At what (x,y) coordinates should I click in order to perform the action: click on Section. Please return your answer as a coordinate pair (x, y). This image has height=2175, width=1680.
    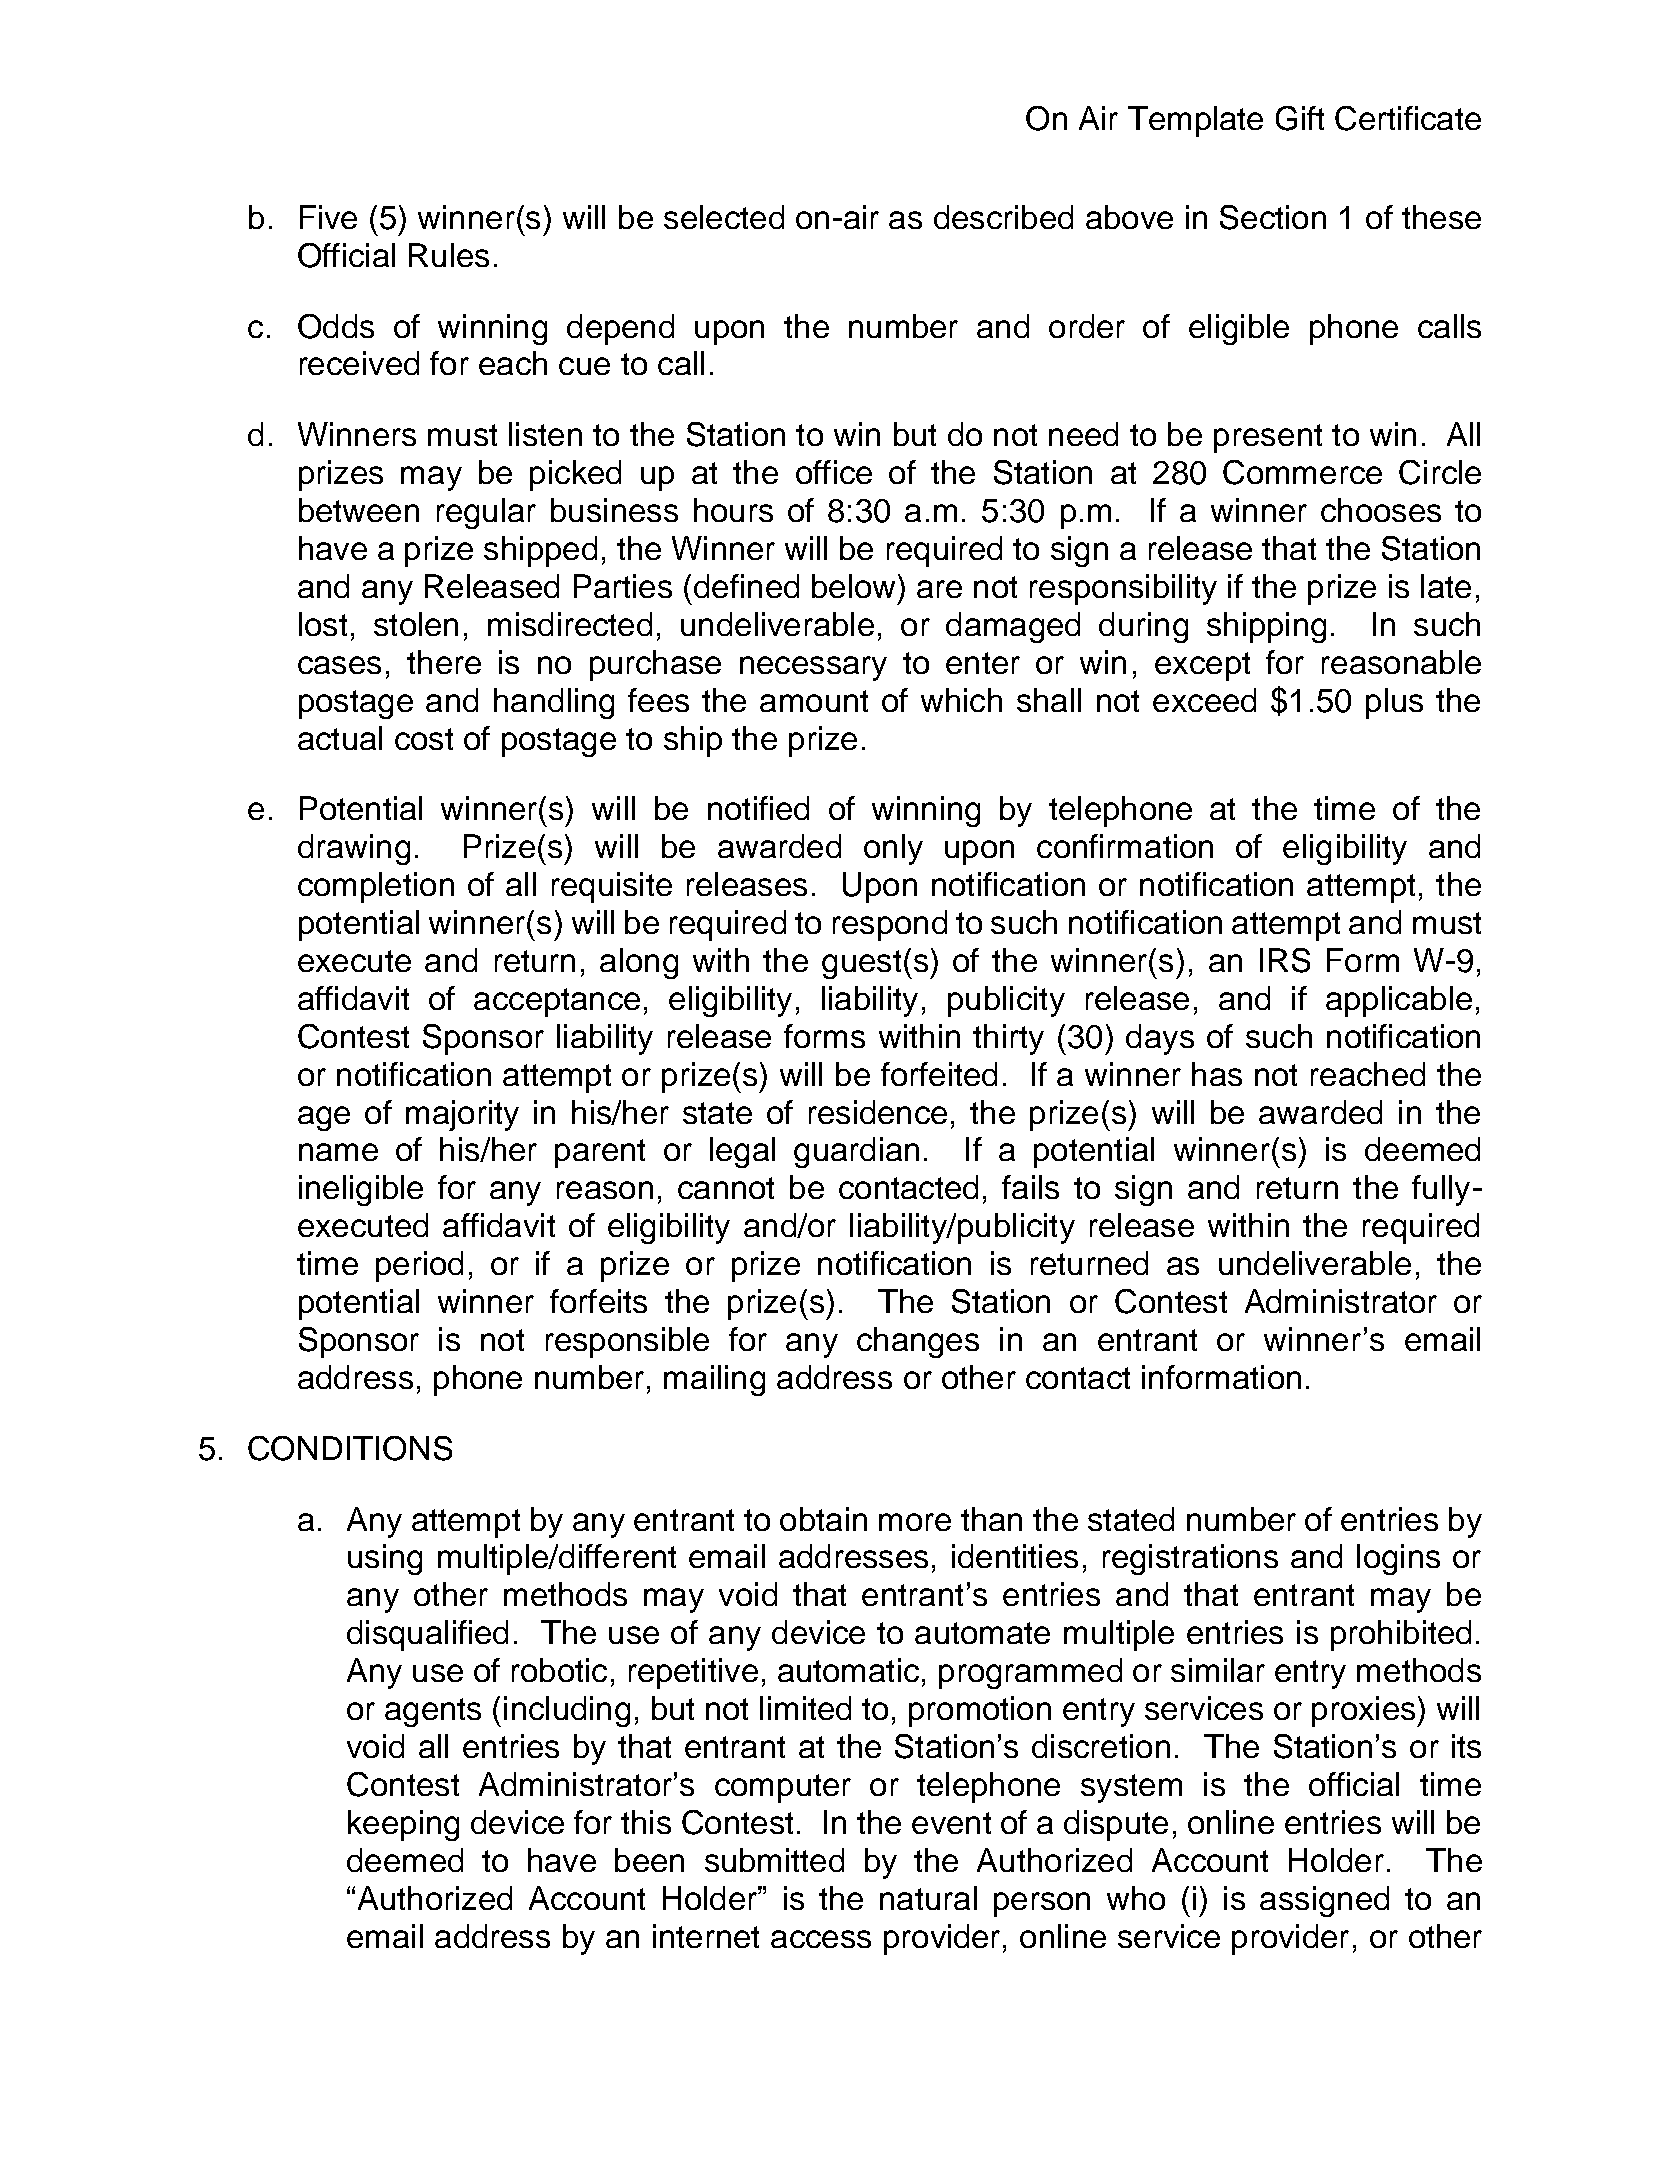
    Looking at the image, I should click on (1273, 217).
